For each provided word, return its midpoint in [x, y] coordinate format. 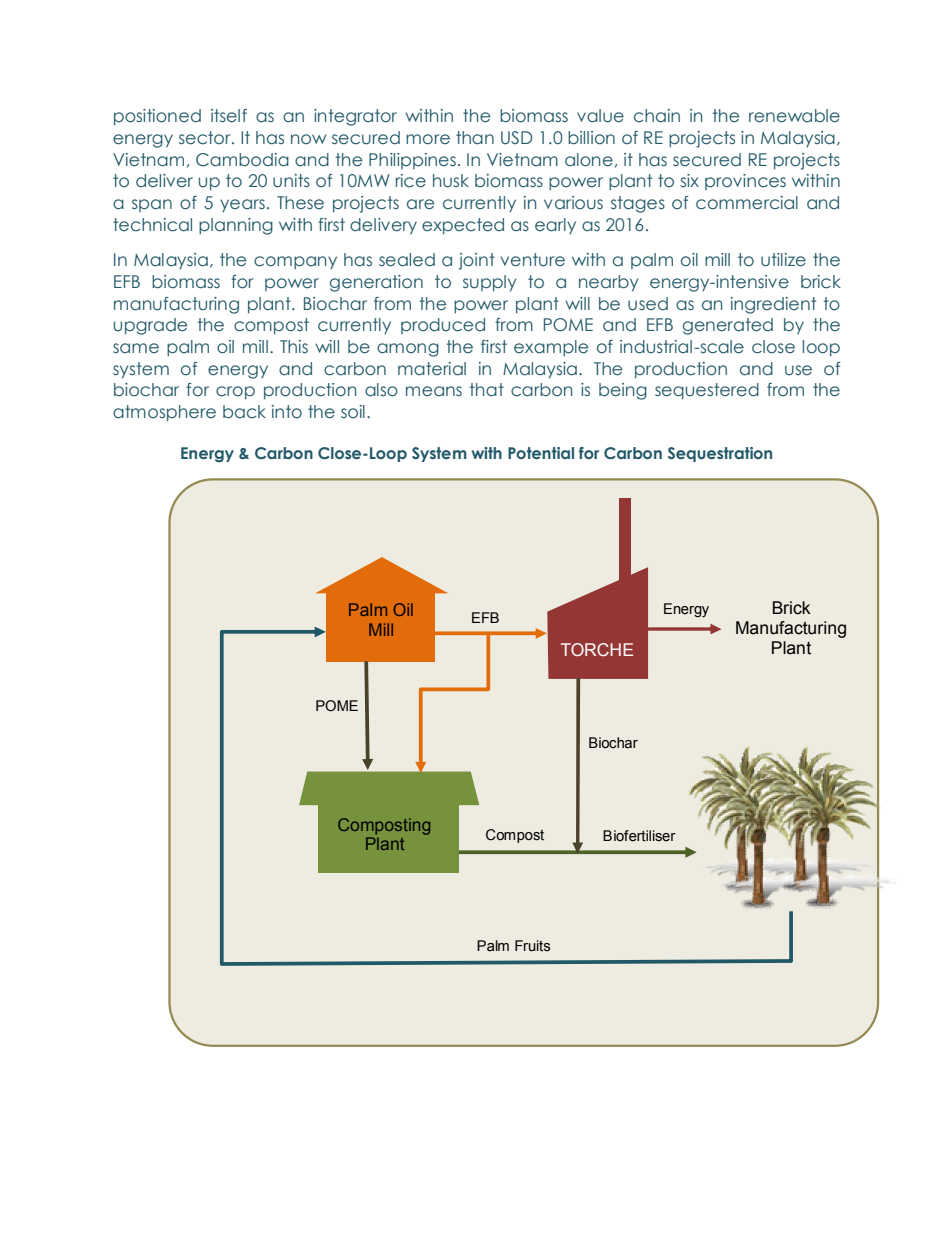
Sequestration [720, 454]
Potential [541, 453]
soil [353, 412]
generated [728, 326]
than [475, 138]
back [244, 412]
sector [206, 138]
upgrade [150, 326]
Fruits [533, 946]
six [690, 180]
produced [443, 326]
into [287, 412]
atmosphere [164, 413]
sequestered [707, 391]
